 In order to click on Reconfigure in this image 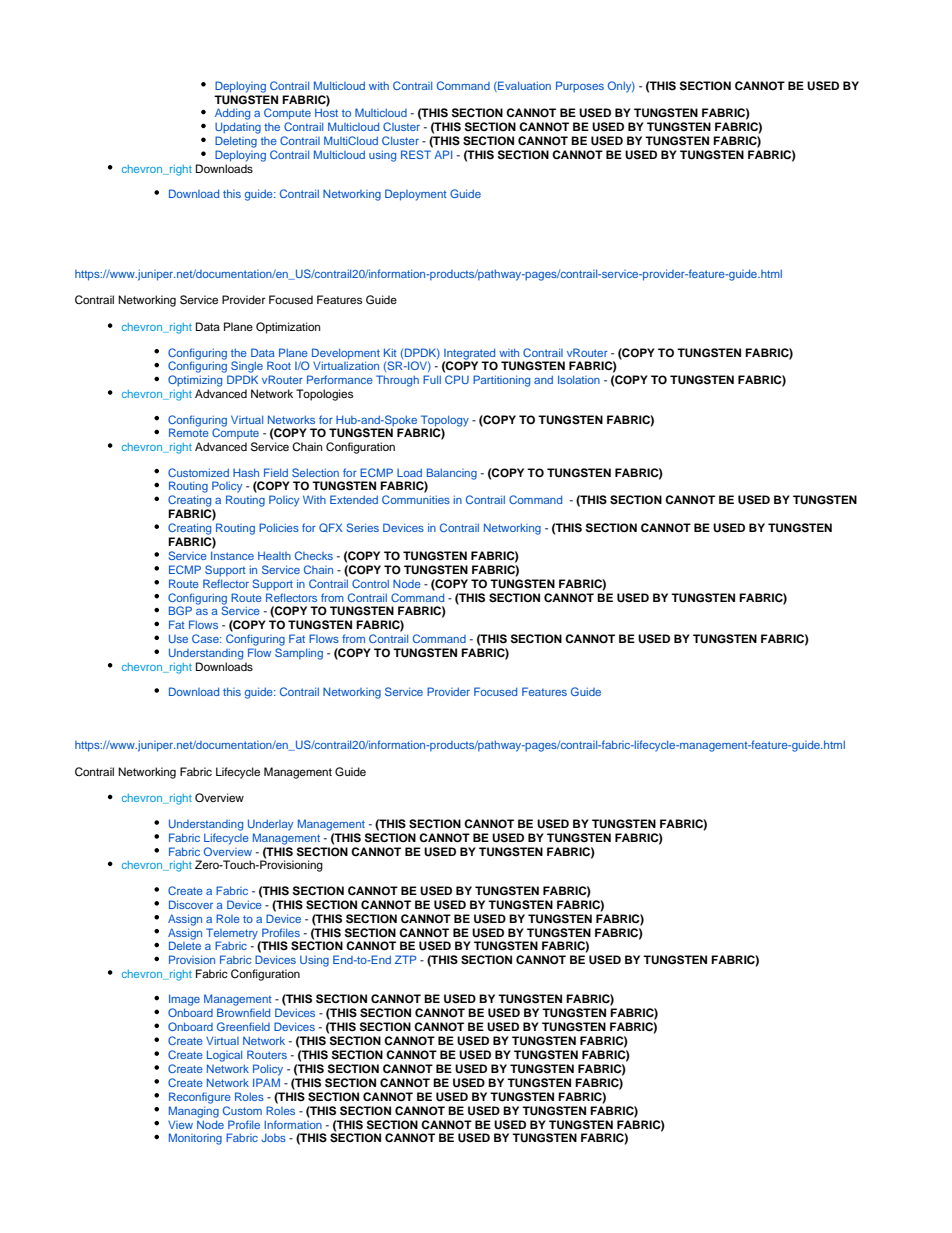, I will do `click(200, 1098)`.
